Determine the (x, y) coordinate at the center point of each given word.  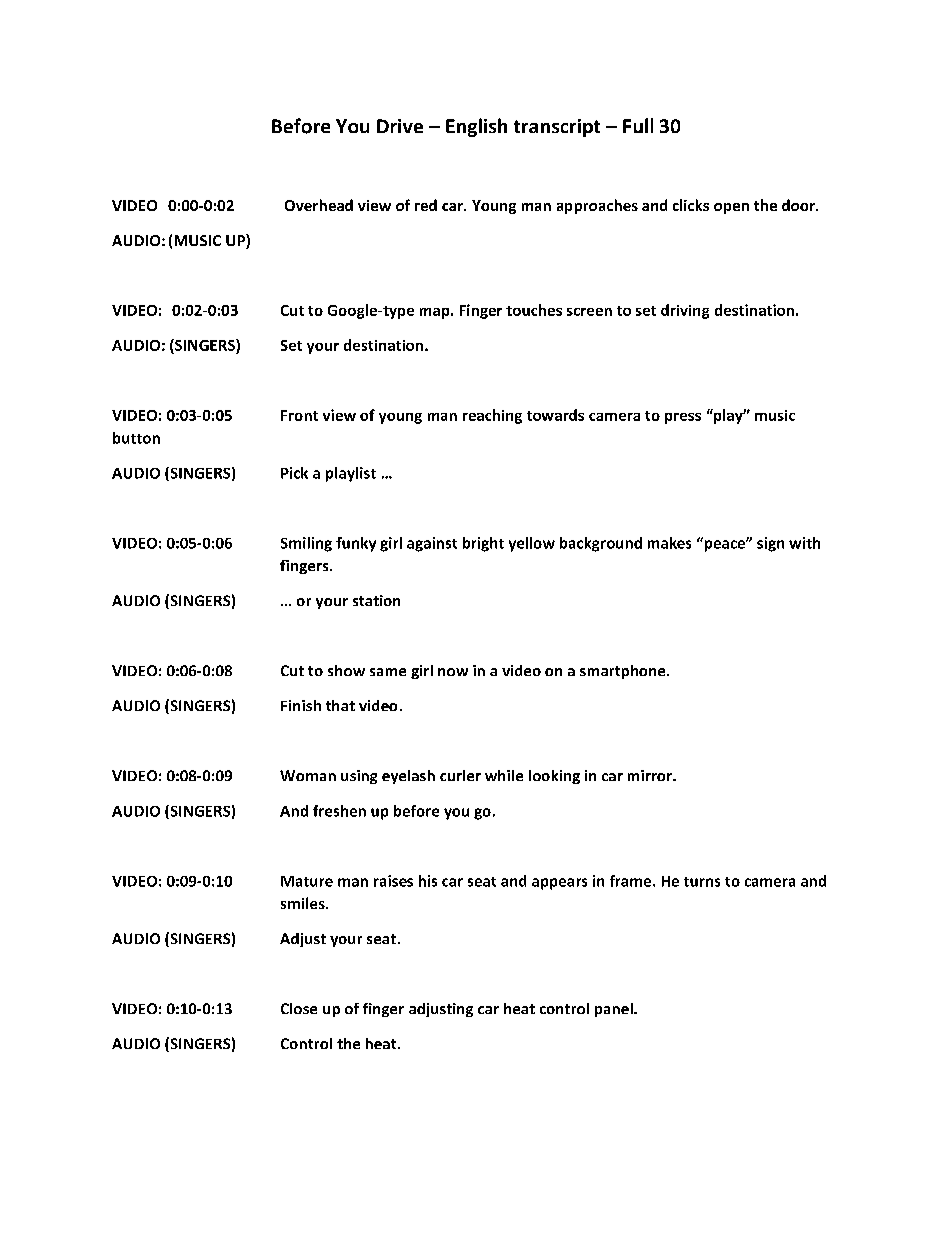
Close (299, 1008)
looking (554, 777)
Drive (400, 126)
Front (299, 415)
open (731, 208)
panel (615, 1010)
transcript (557, 128)
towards (555, 415)
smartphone (624, 672)
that (340, 705)
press (683, 418)
